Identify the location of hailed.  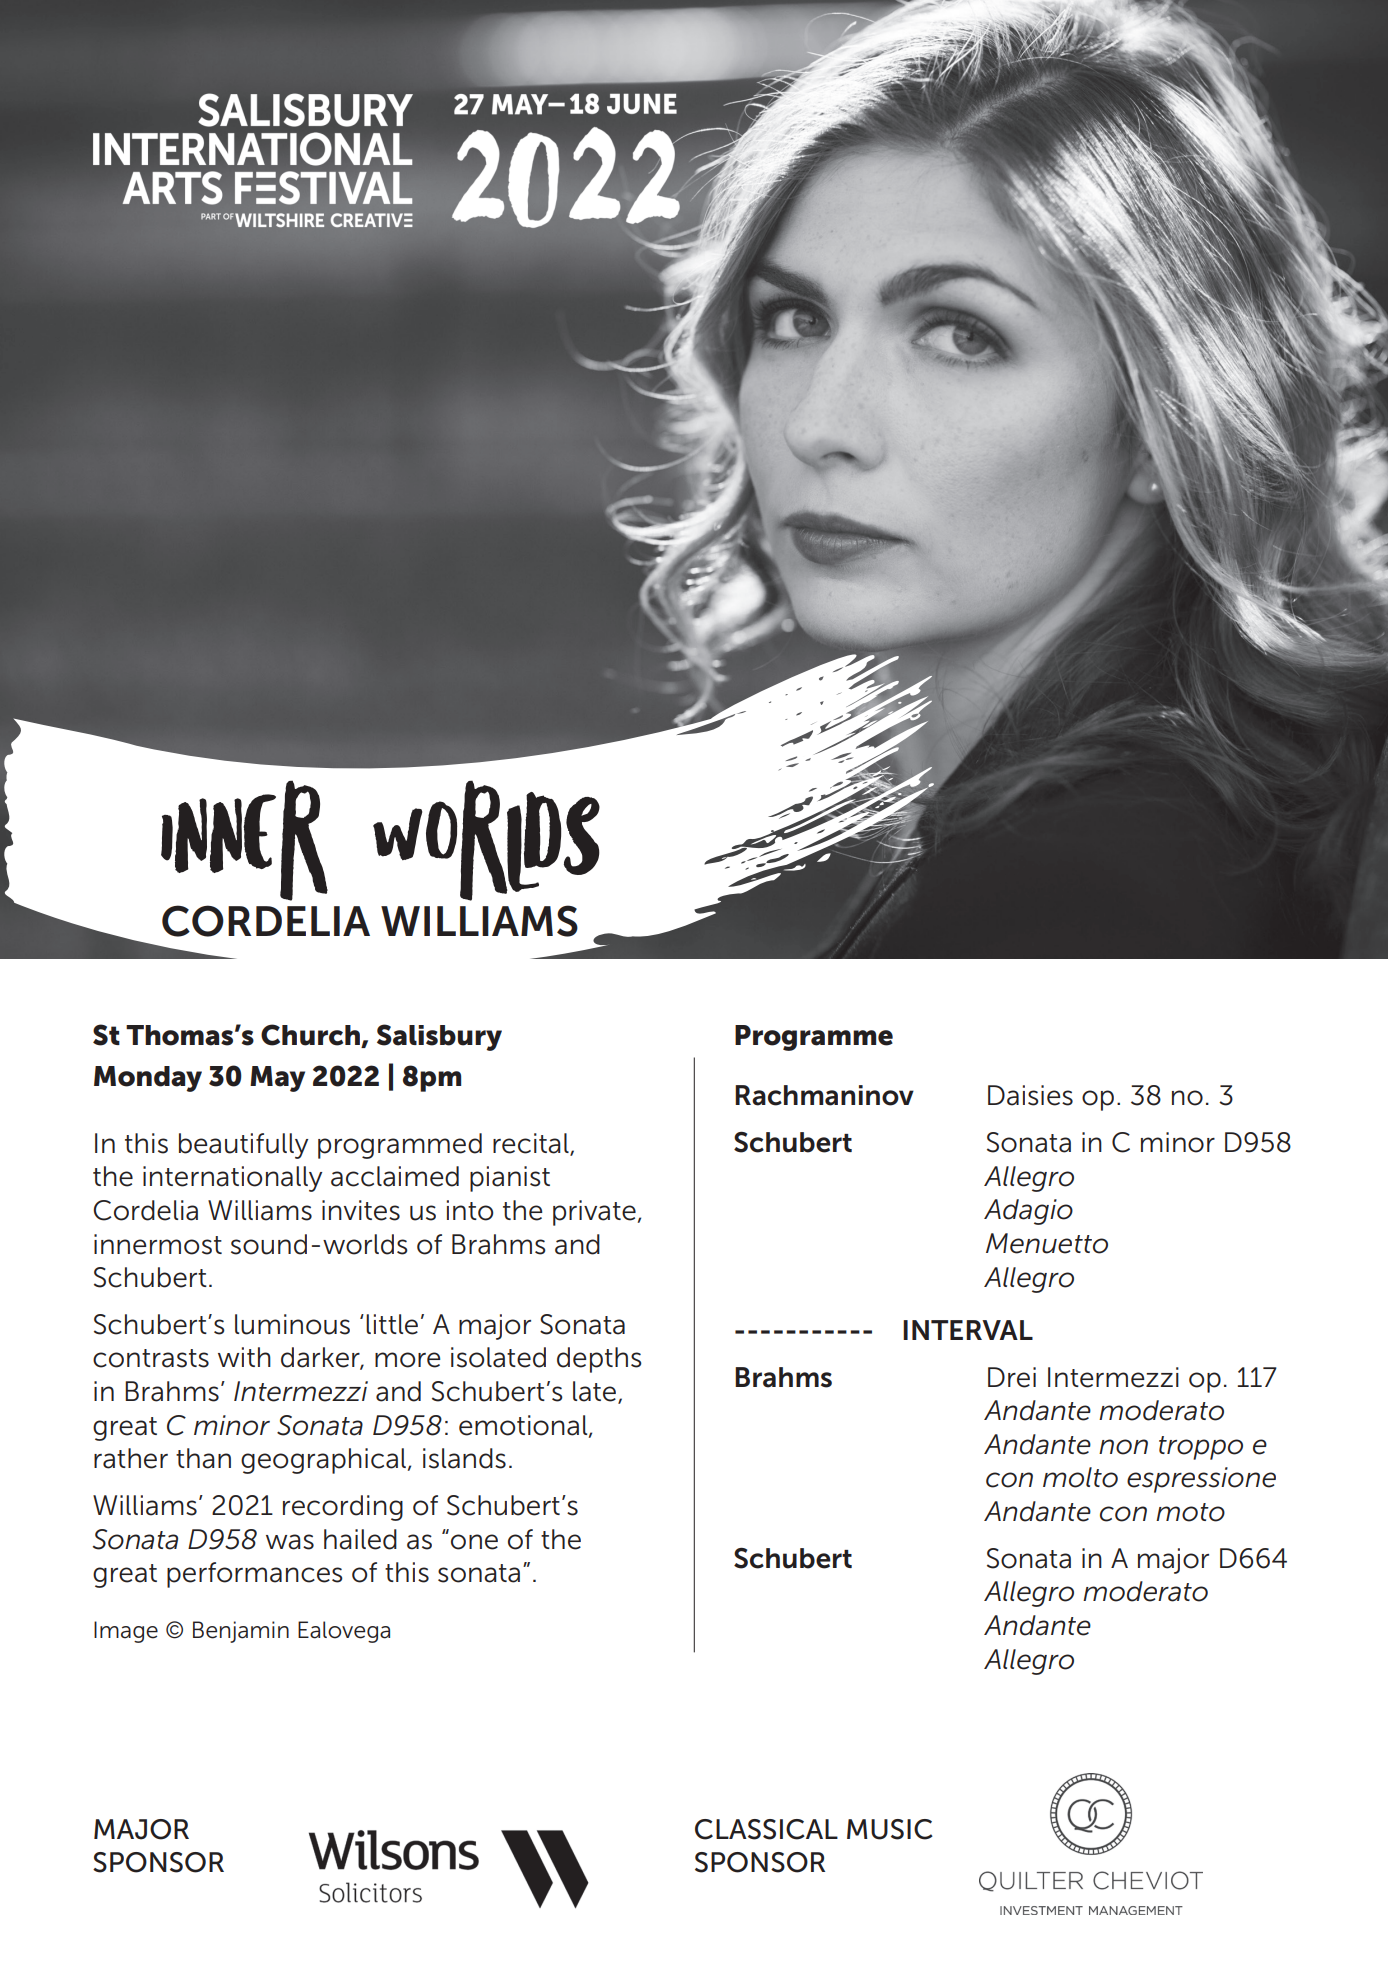
(360, 1539).
